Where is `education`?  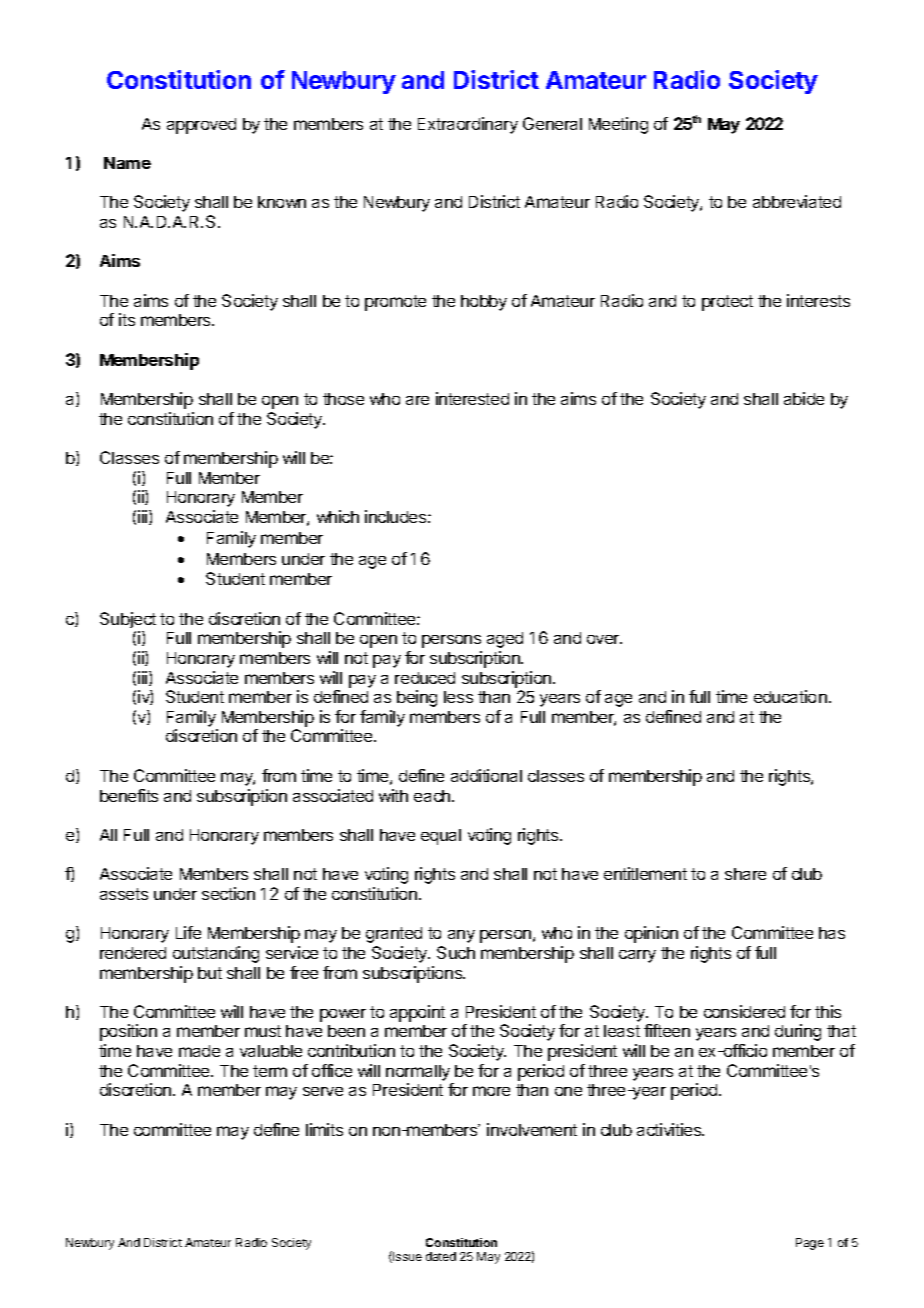
education is located at coordinates (790, 696).
